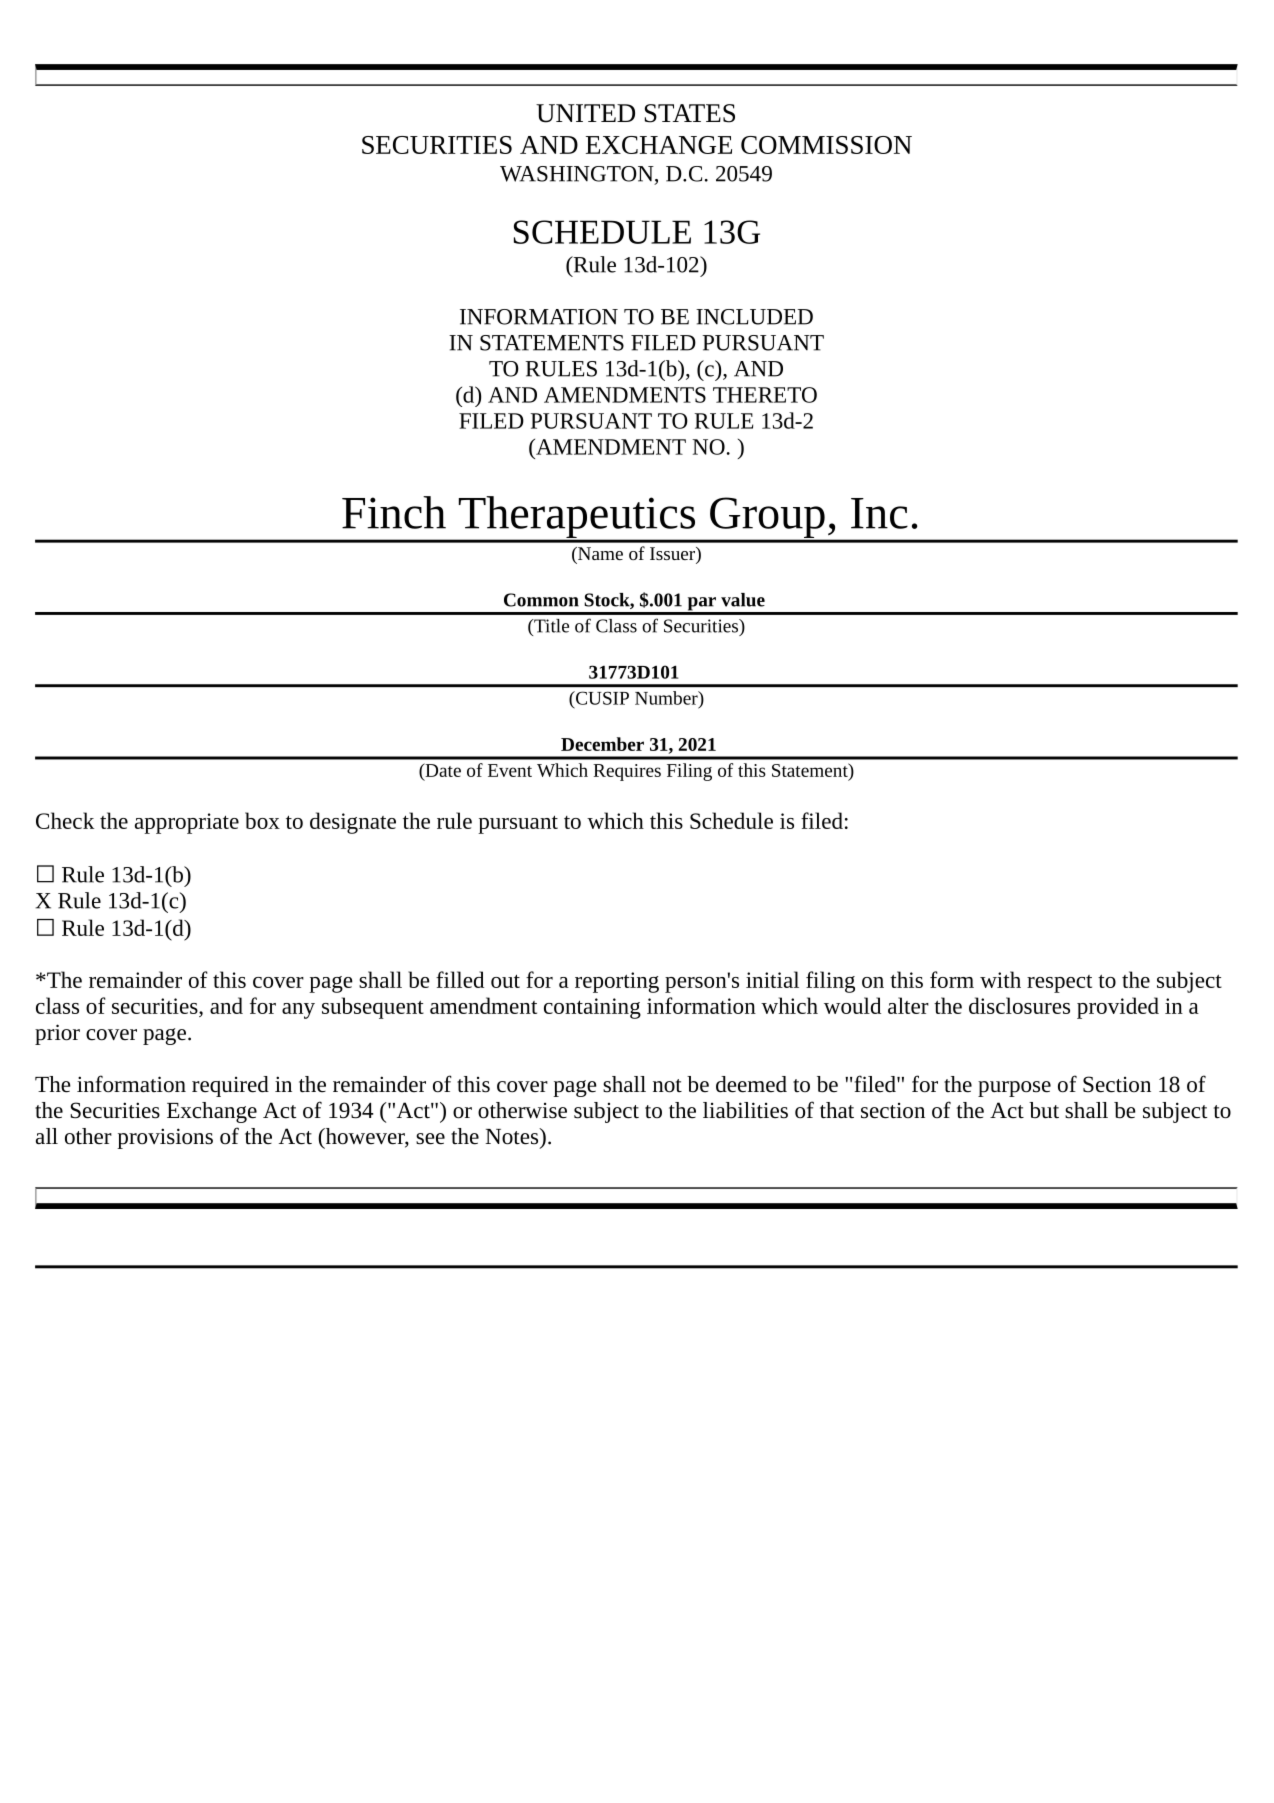  What do you see at coordinates (743, 600) in the page?
I see `value` at bounding box center [743, 600].
